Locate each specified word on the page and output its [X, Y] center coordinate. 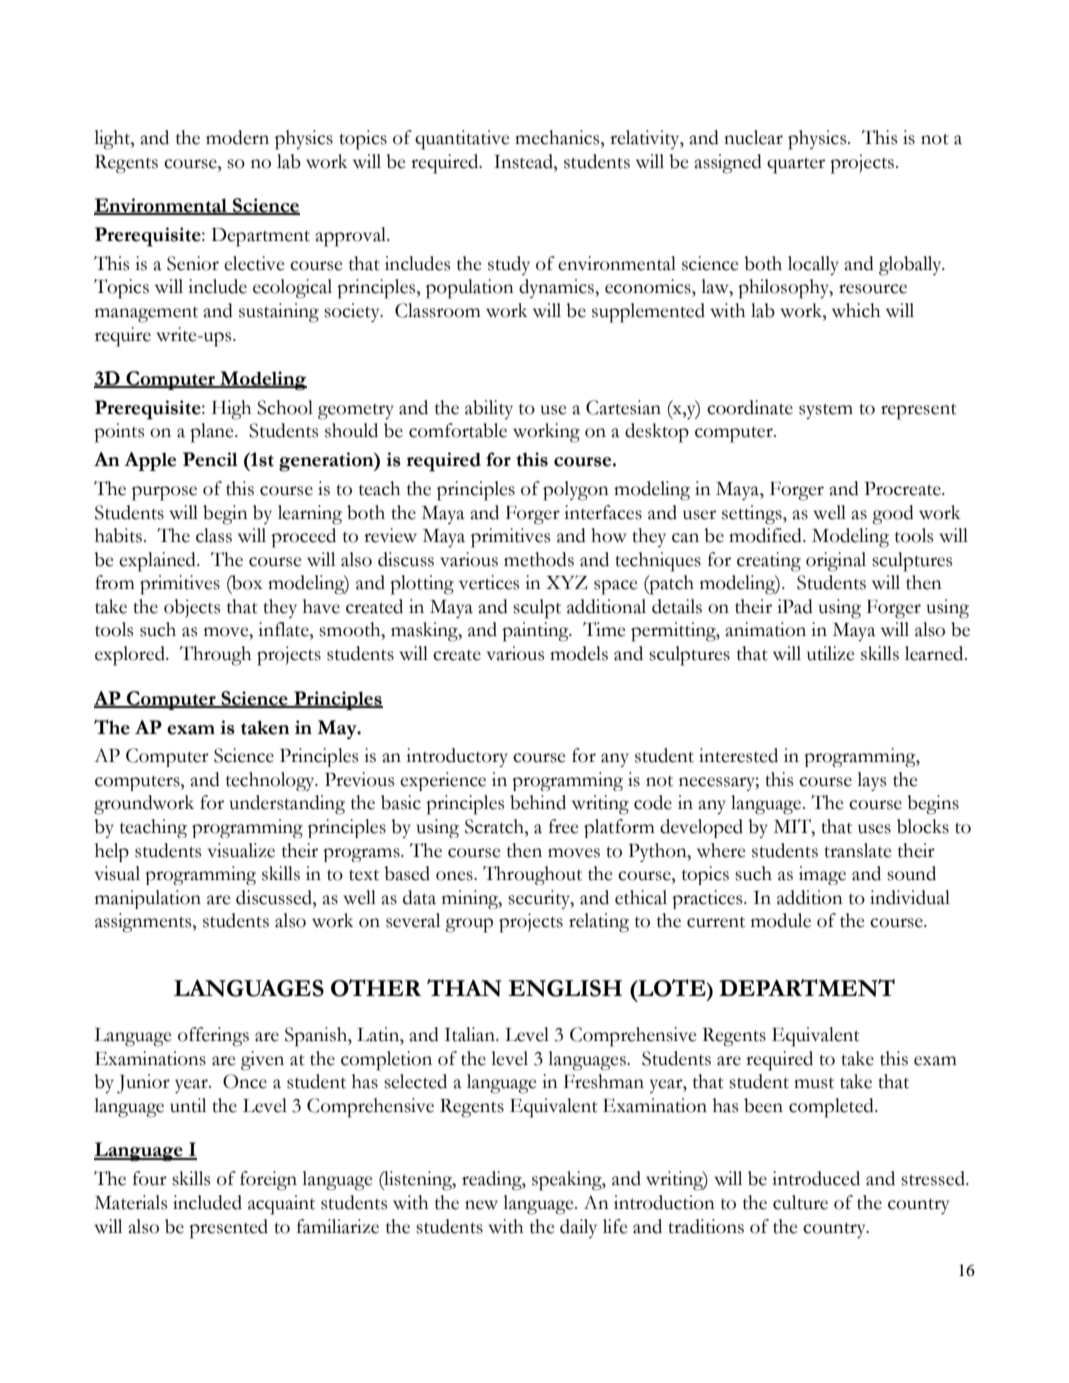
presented [228, 1229]
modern [237, 137]
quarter [796, 165]
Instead [524, 161]
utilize [831, 653]
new [481, 1205]
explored [131, 656]
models [579, 653]
